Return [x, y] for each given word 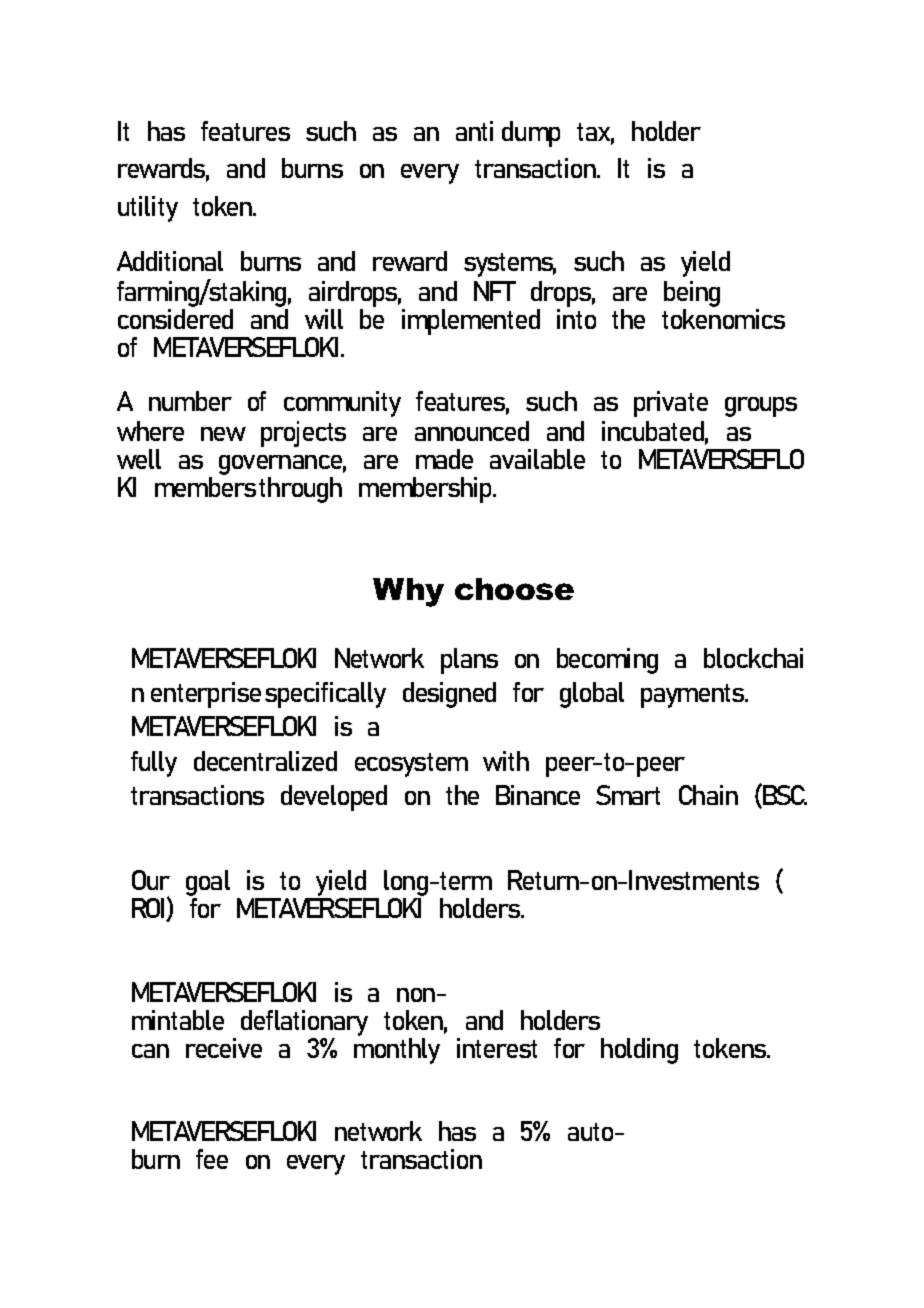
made [444, 459]
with [506, 761]
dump [531, 134]
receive [224, 1048]
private [671, 404]
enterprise [206, 695]
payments [694, 696]
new [223, 434]
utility [148, 209]
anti [474, 131]
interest [497, 1048]
